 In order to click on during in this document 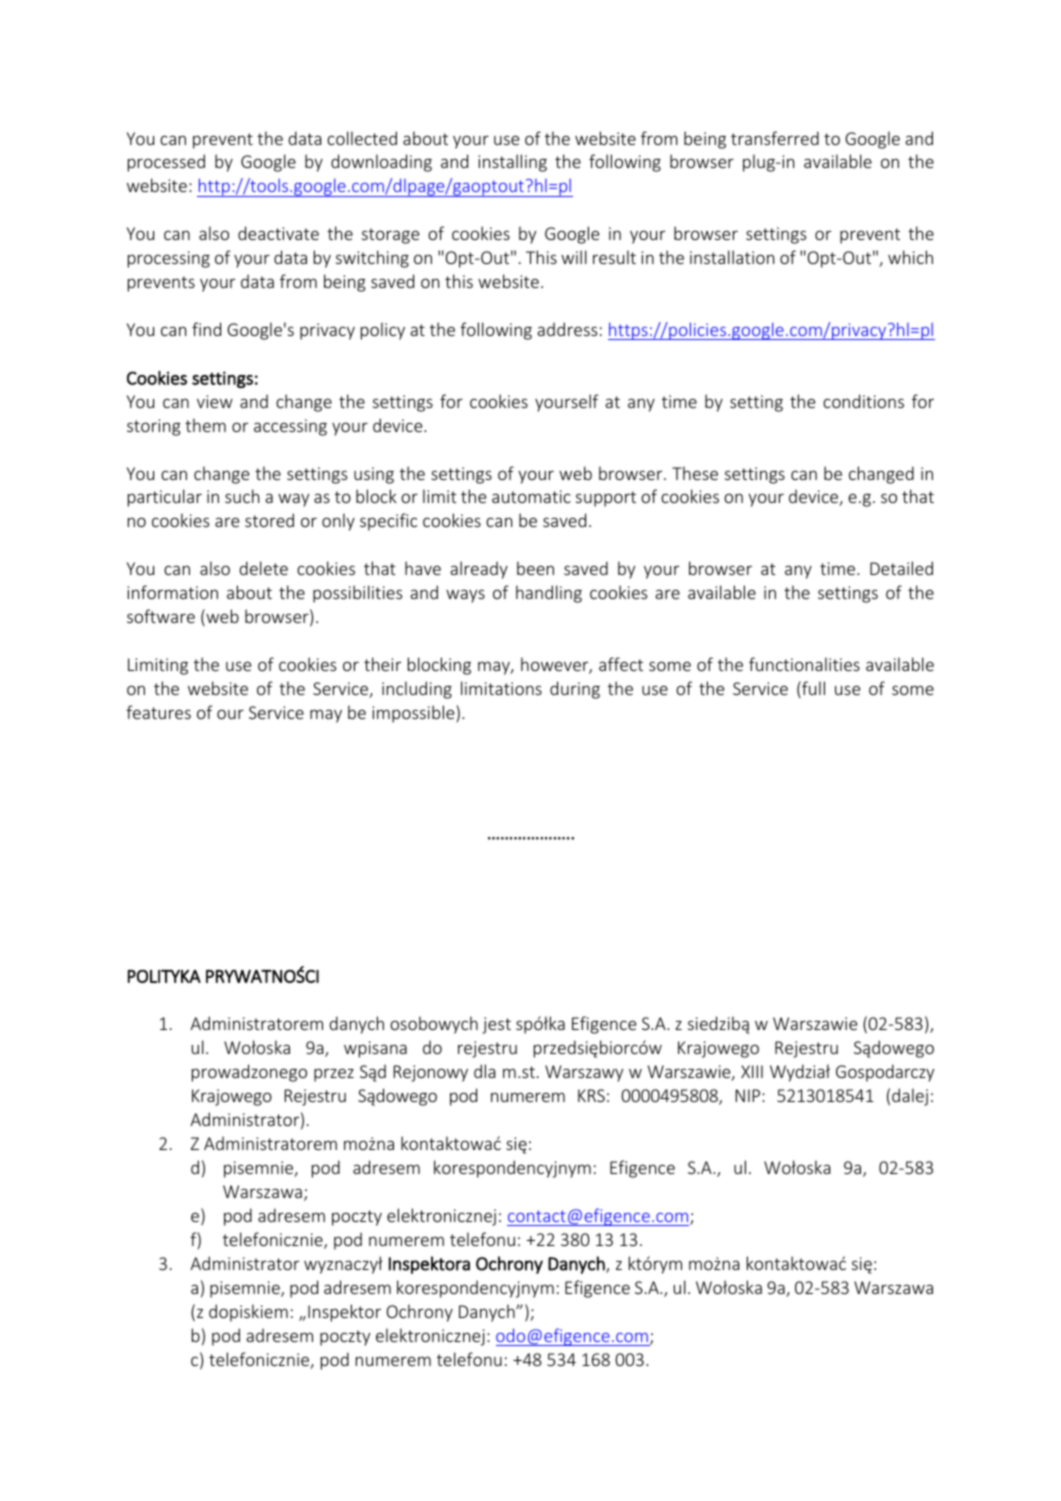, I will do `click(575, 690)`.
